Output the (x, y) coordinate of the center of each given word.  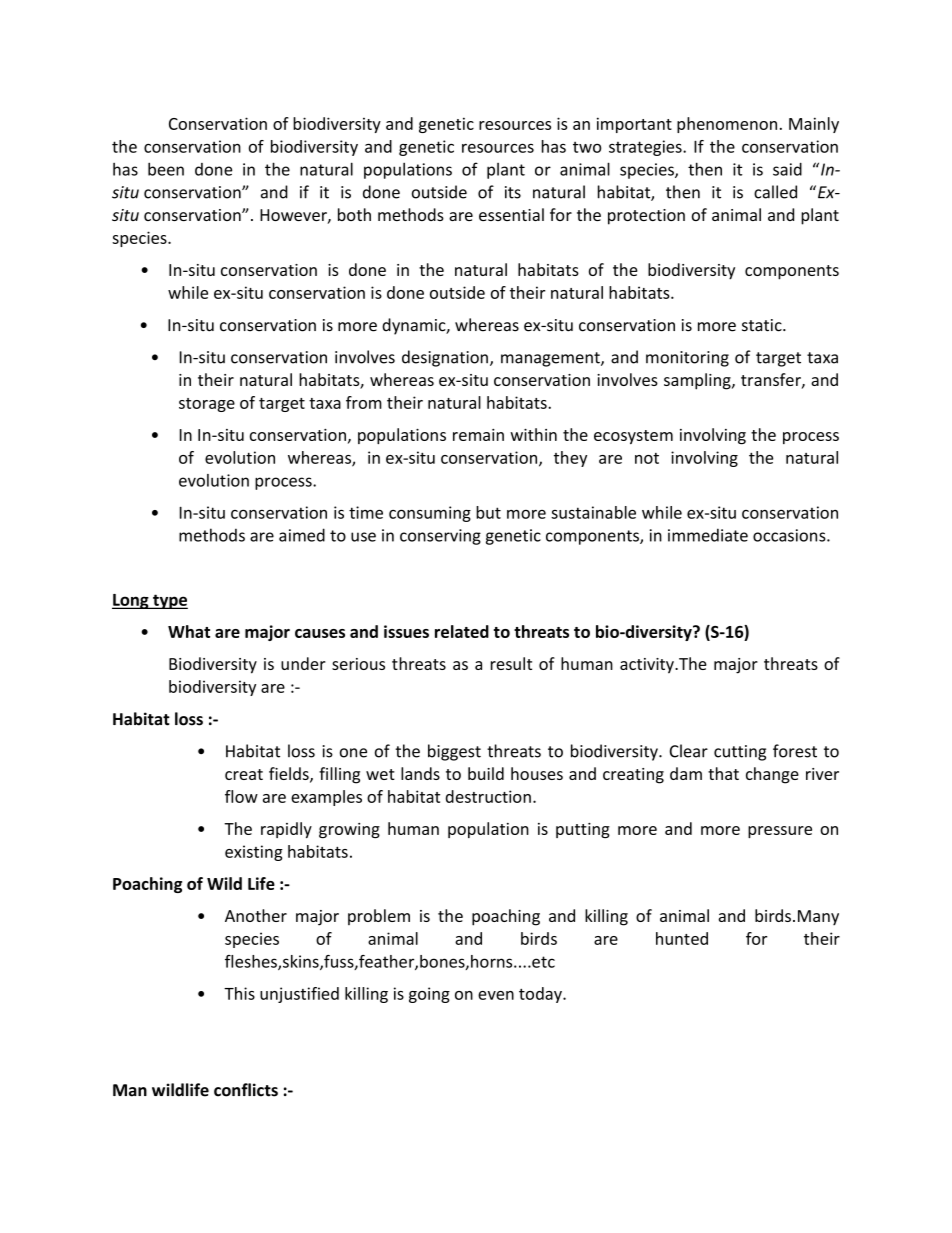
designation (445, 358)
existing (254, 853)
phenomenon (727, 125)
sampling (698, 381)
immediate (708, 535)
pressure (780, 832)
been (166, 169)
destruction (488, 796)
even (496, 995)
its (513, 192)
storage (207, 405)
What (189, 631)
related (462, 631)
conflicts (246, 1090)
